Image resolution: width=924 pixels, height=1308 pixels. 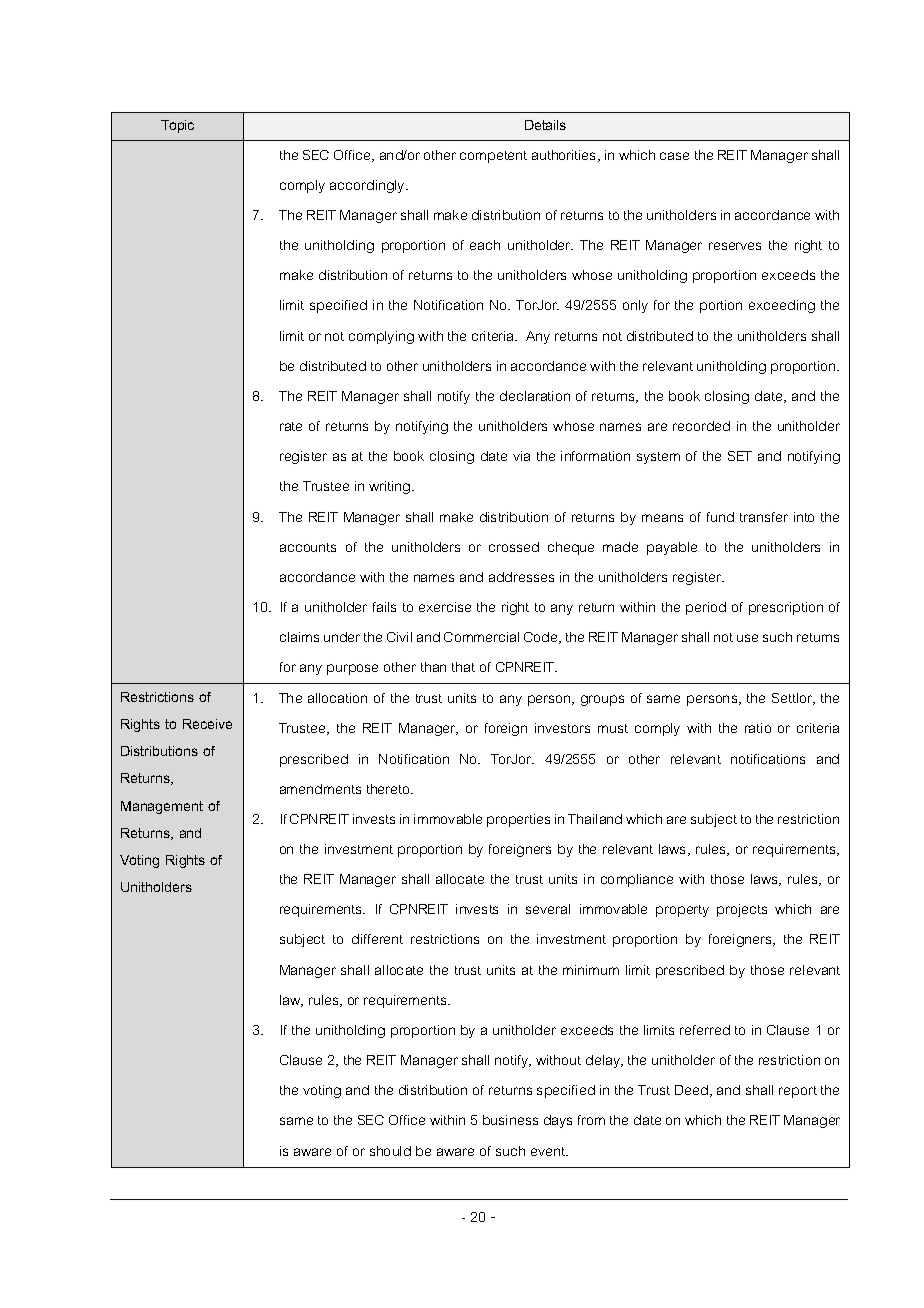 I want to click on case, so click(x=674, y=156).
